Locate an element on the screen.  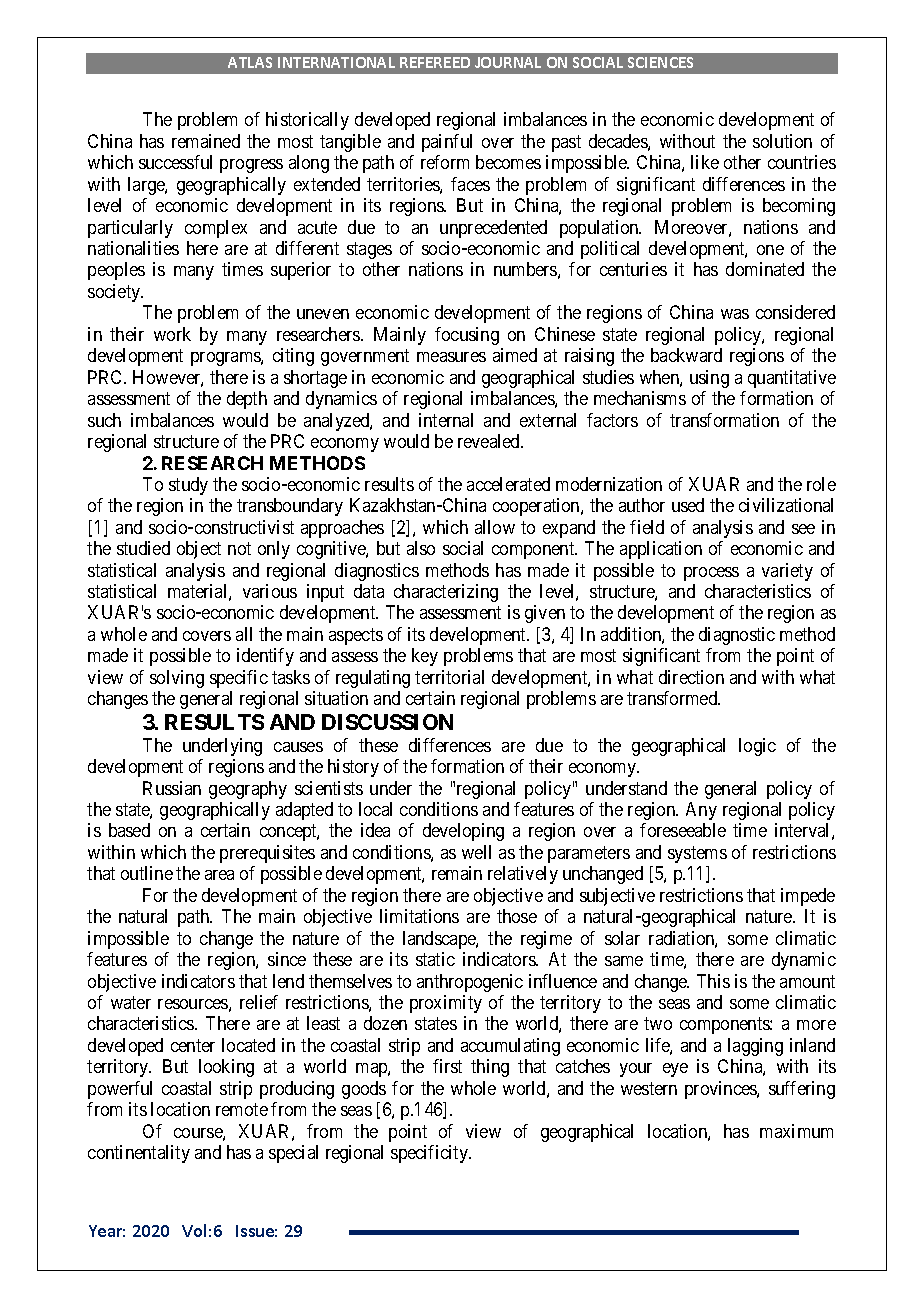
remote is located at coordinates (242, 1109).
